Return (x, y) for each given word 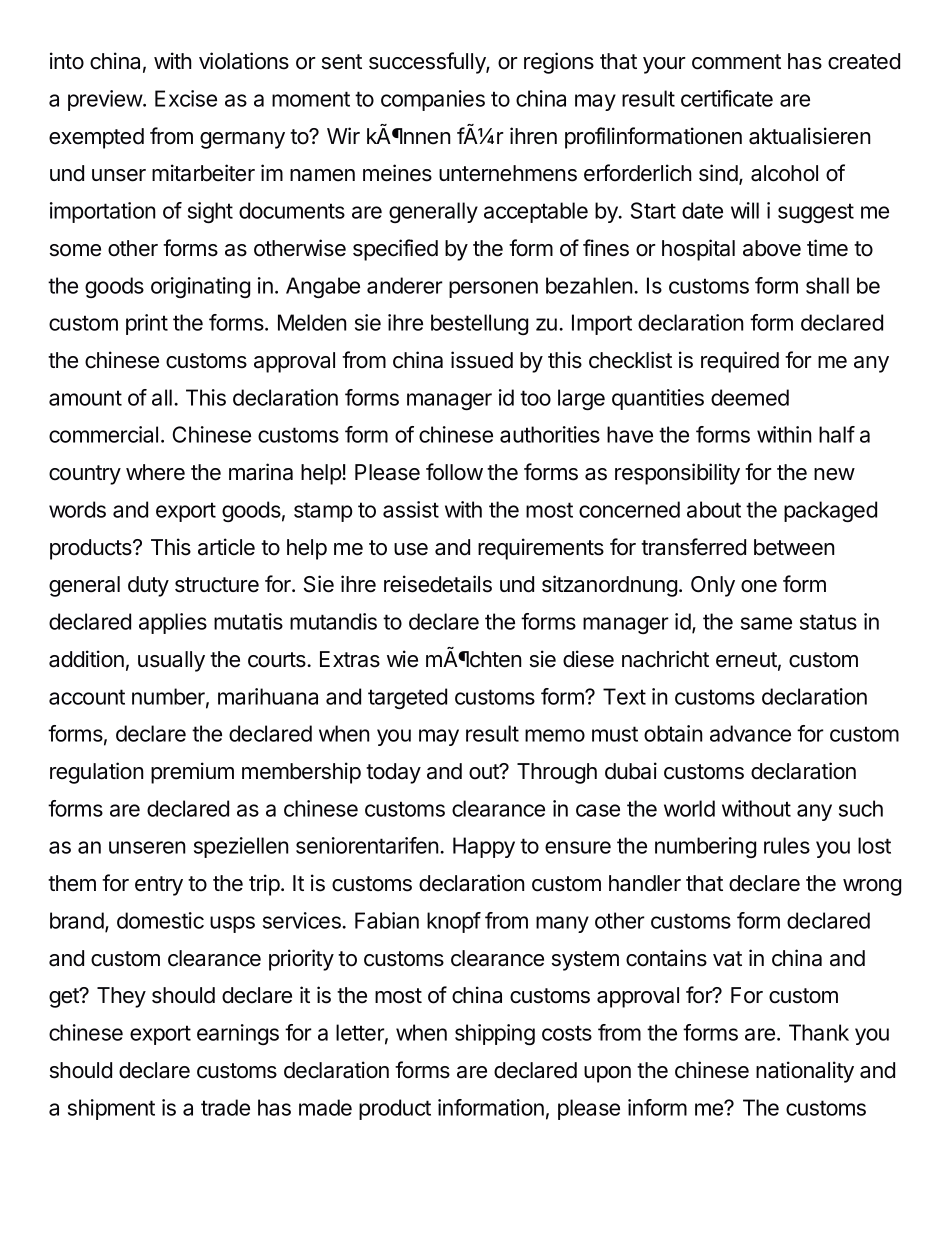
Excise (186, 98)
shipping (495, 1034)
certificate (727, 98)
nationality (805, 1072)
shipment (111, 1109)
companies (433, 100)
